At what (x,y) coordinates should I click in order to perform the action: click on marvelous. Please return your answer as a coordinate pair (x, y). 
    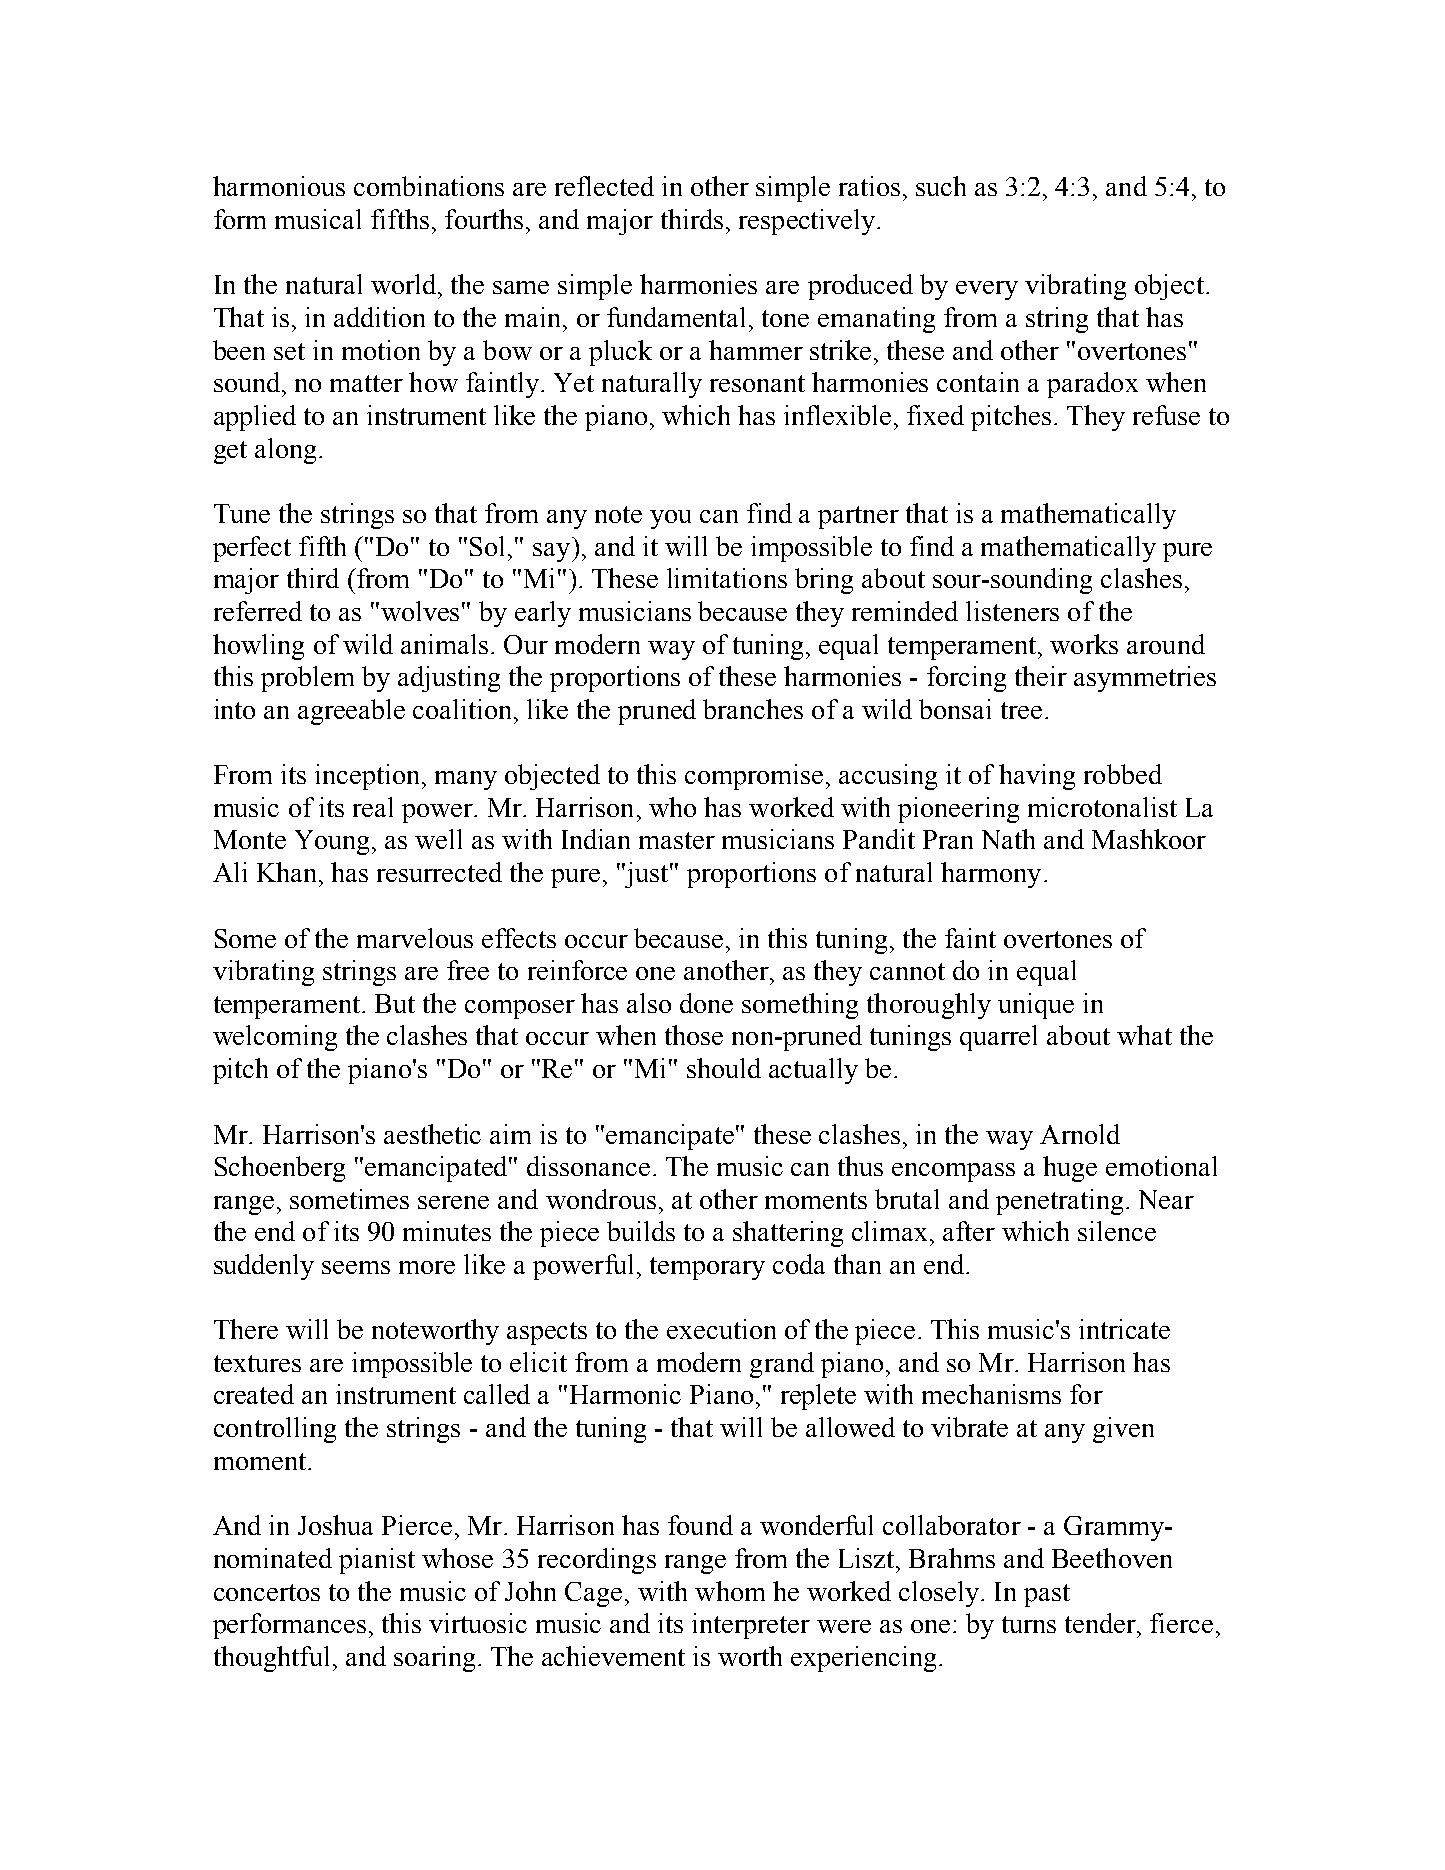
    Looking at the image, I should click on (415, 938).
